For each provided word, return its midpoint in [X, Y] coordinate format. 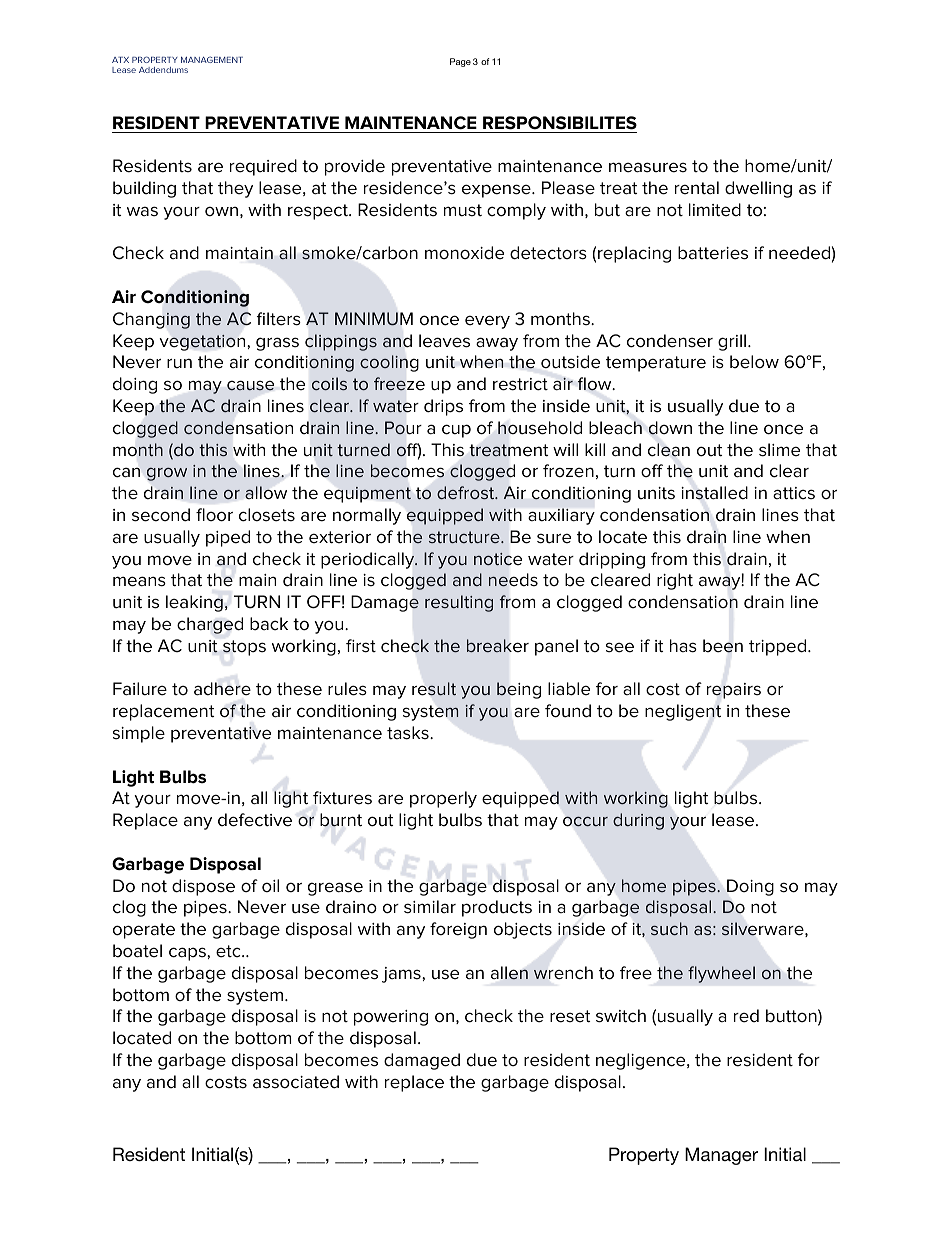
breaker [498, 645]
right [675, 581]
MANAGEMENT [212, 59]
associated [296, 1082]
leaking [194, 603]
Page [460, 62]
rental [697, 188]
